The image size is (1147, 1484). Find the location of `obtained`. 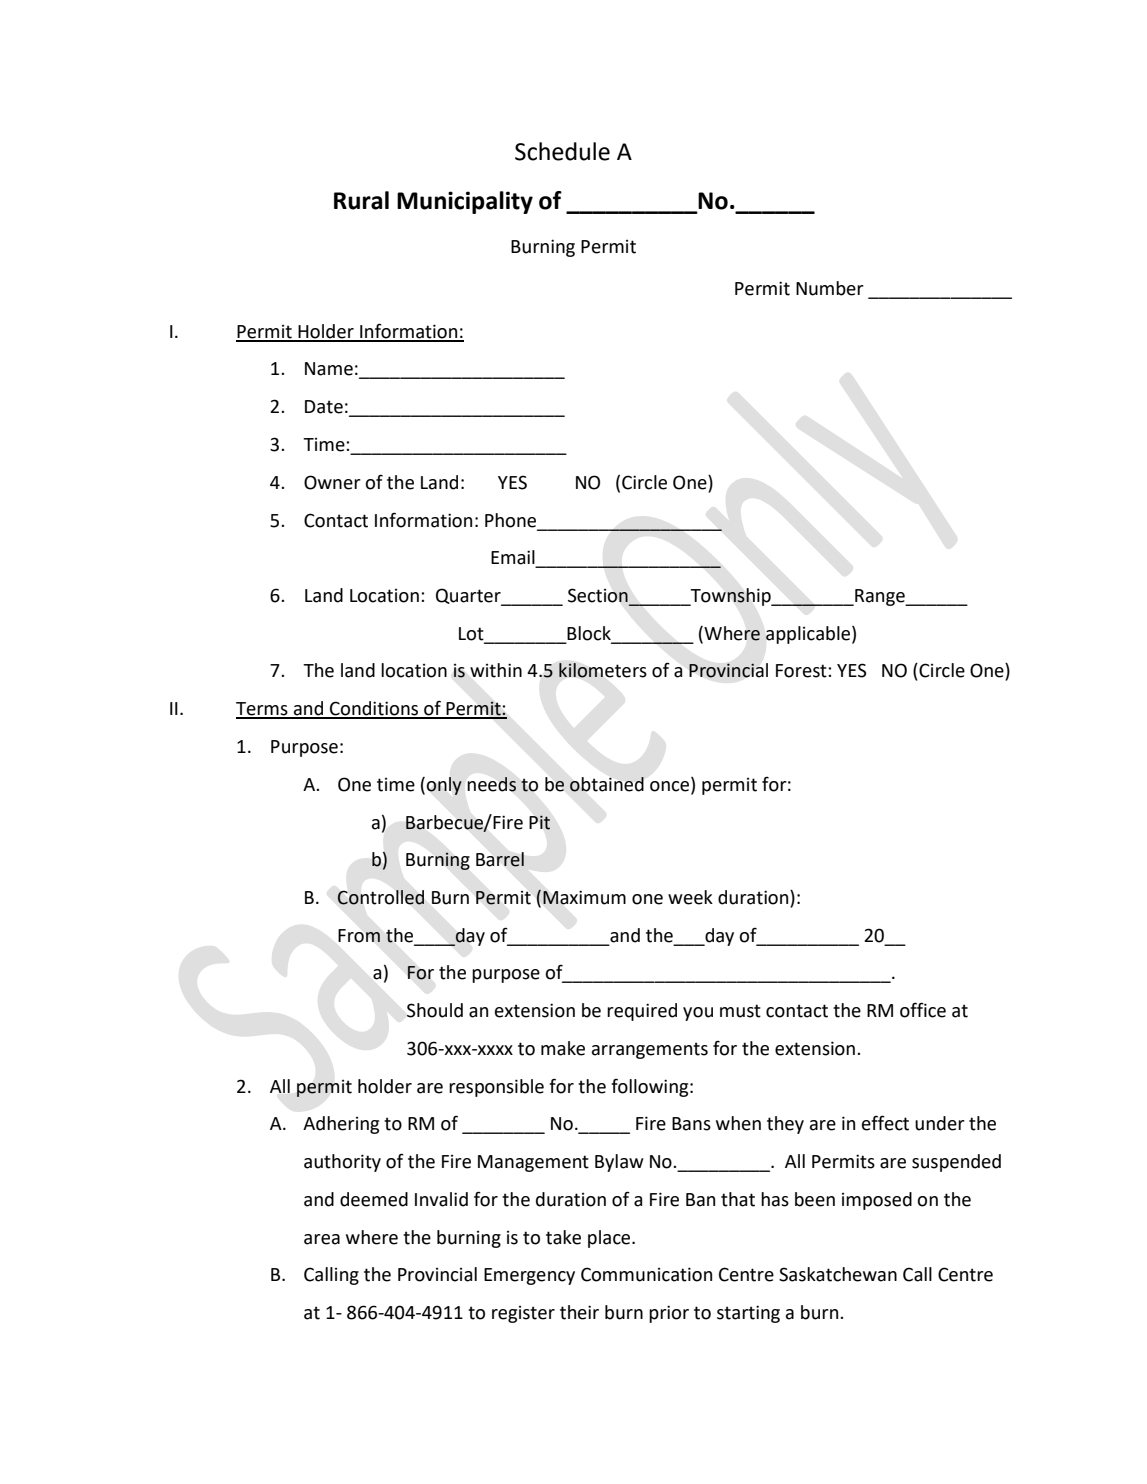

obtained is located at coordinates (607, 784).
